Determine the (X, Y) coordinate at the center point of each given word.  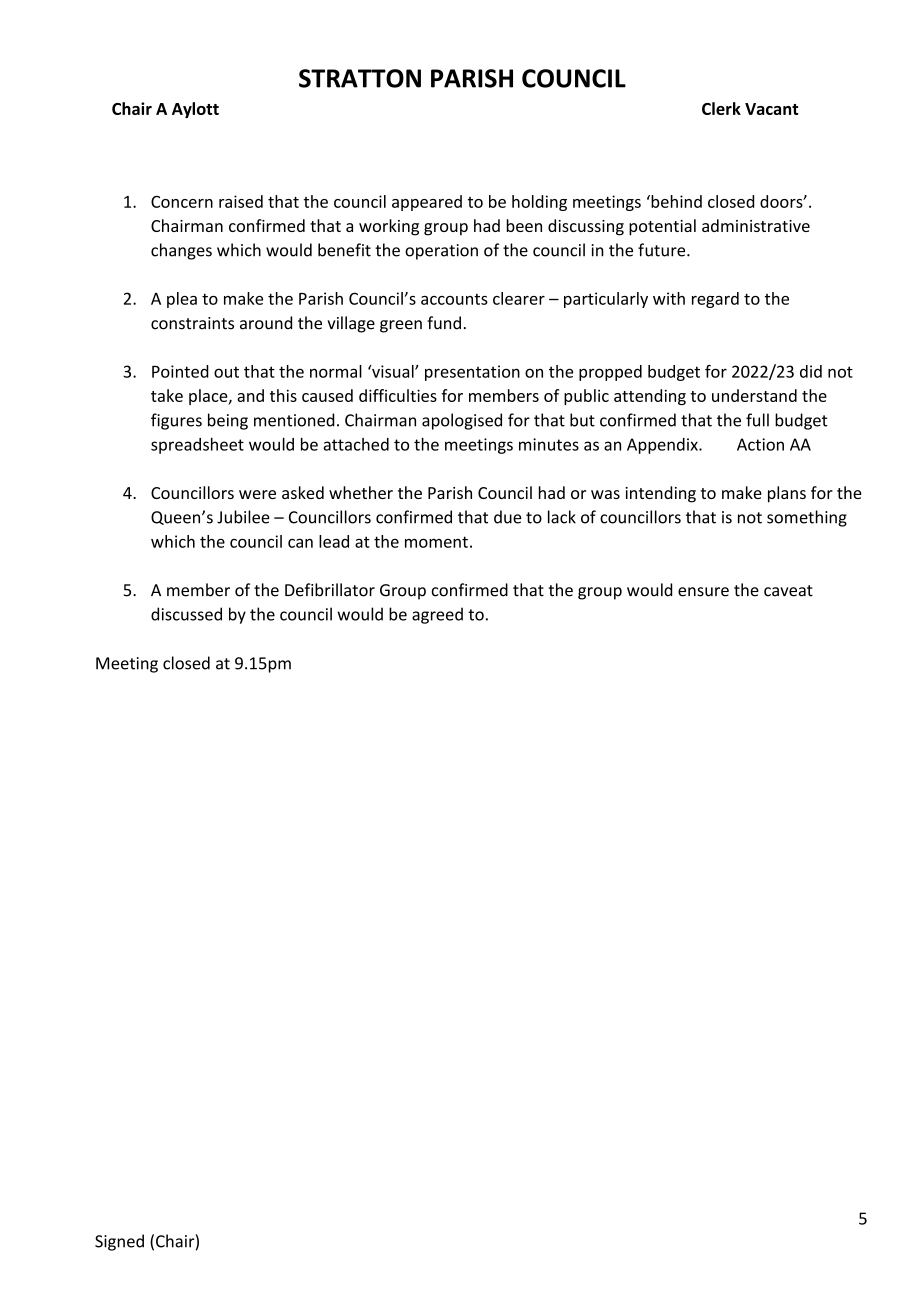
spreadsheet (197, 446)
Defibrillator (330, 590)
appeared (427, 203)
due (507, 517)
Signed (119, 1242)
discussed (186, 614)
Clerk (721, 108)
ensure (703, 592)
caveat (788, 591)
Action (760, 444)
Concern (182, 201)
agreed (437, 615)
